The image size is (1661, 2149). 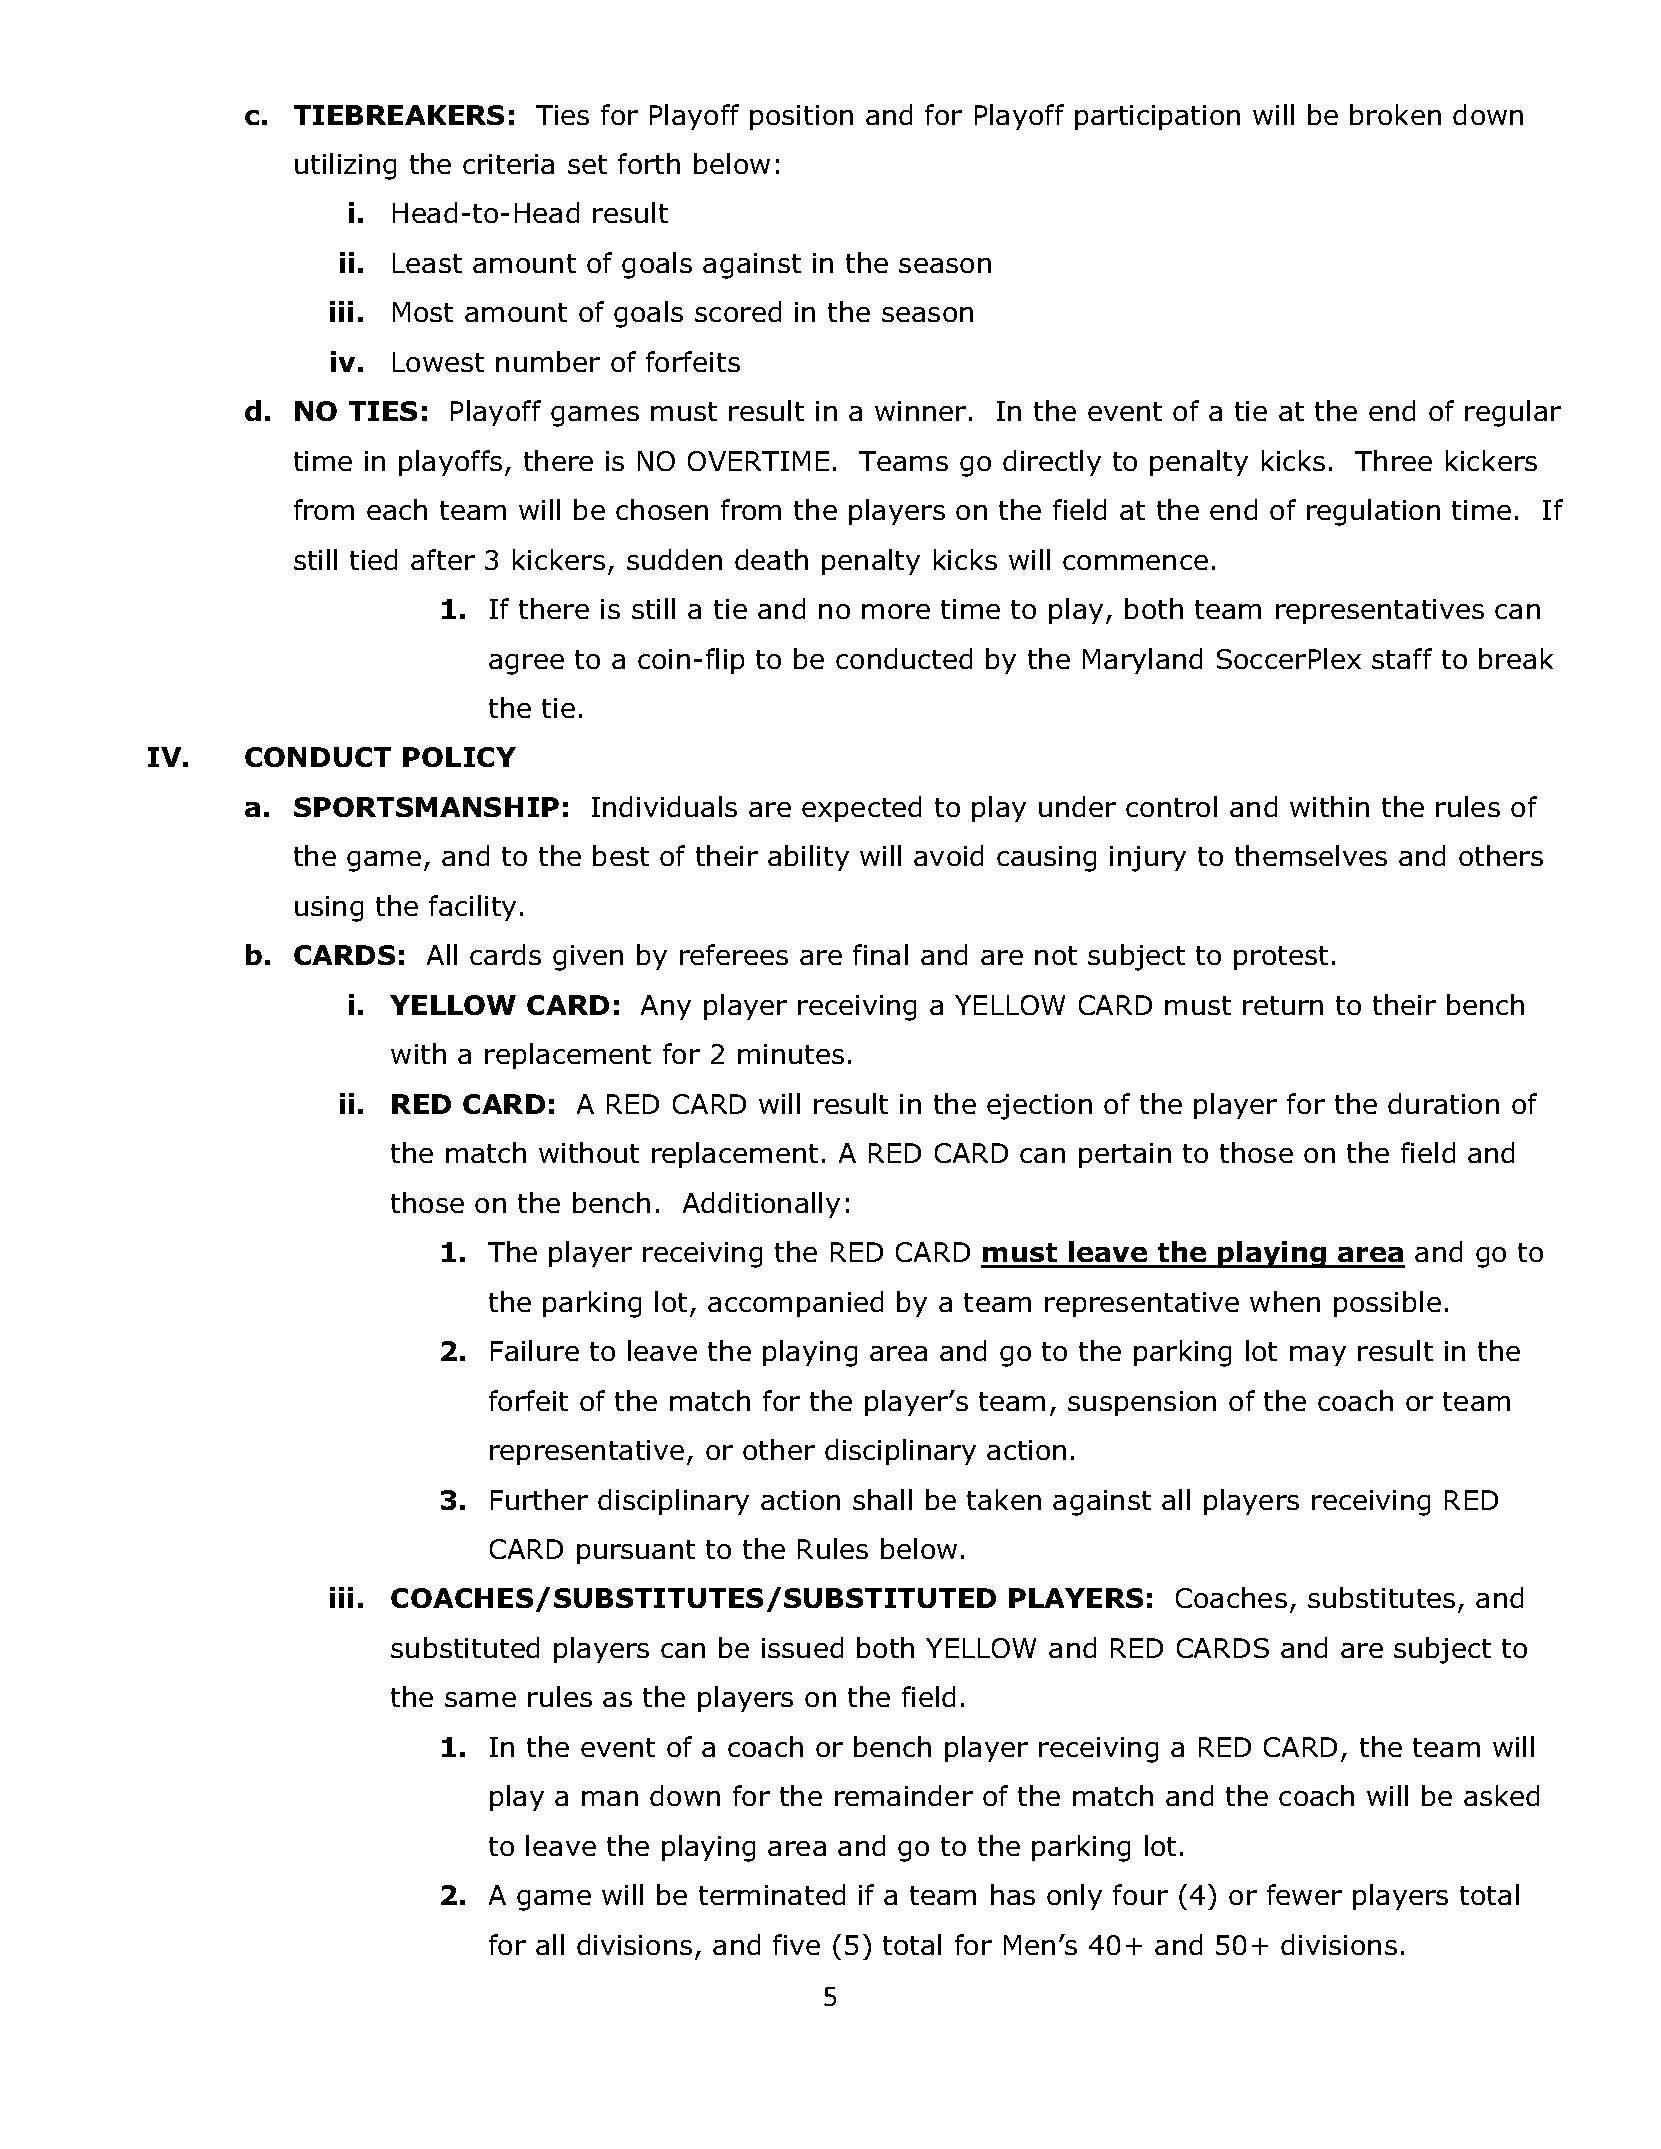 I want to click on has, so click(x=1013, y=1894).
